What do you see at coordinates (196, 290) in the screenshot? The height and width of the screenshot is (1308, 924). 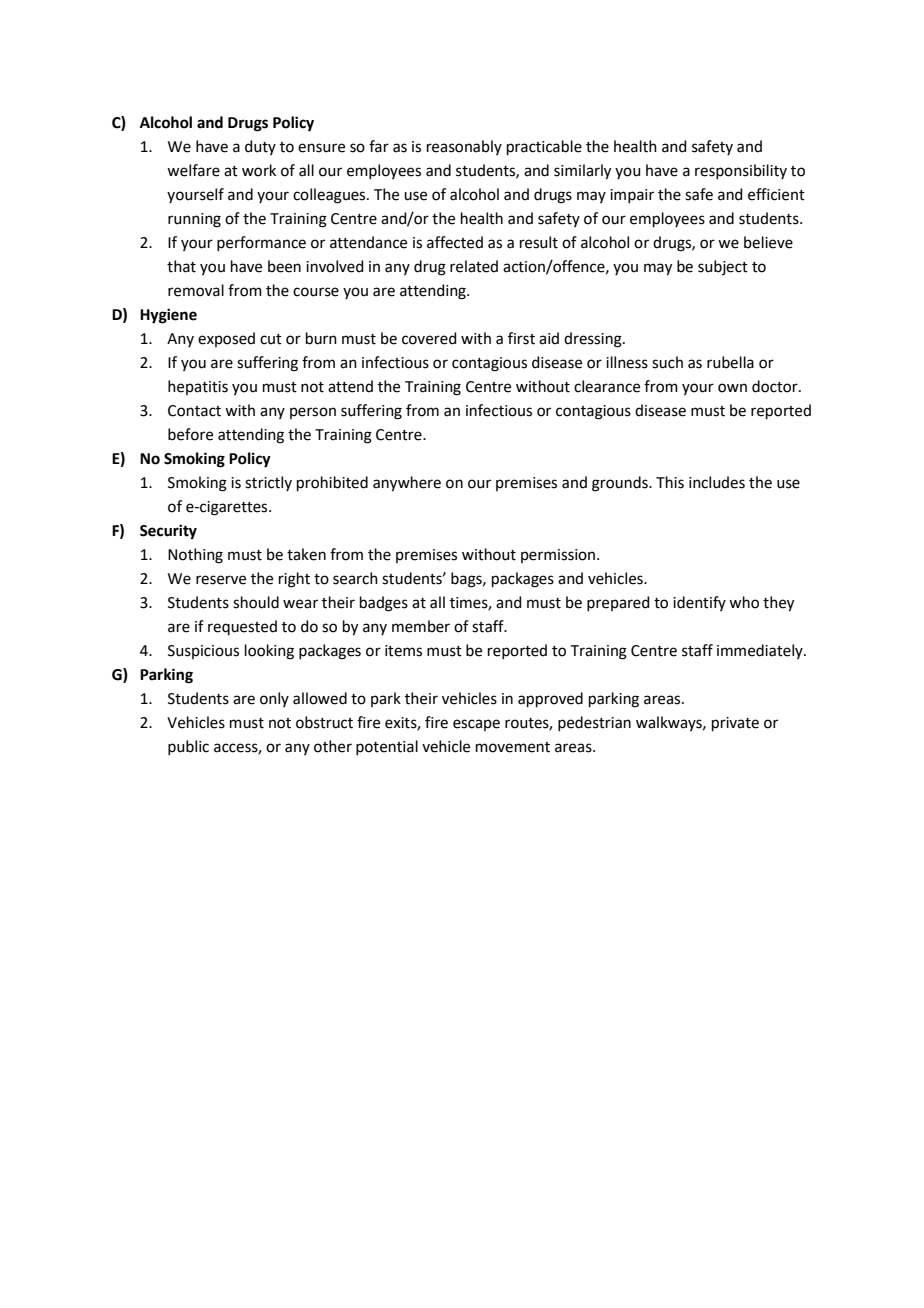 I see `removal` at bounding box center [196, 290].
